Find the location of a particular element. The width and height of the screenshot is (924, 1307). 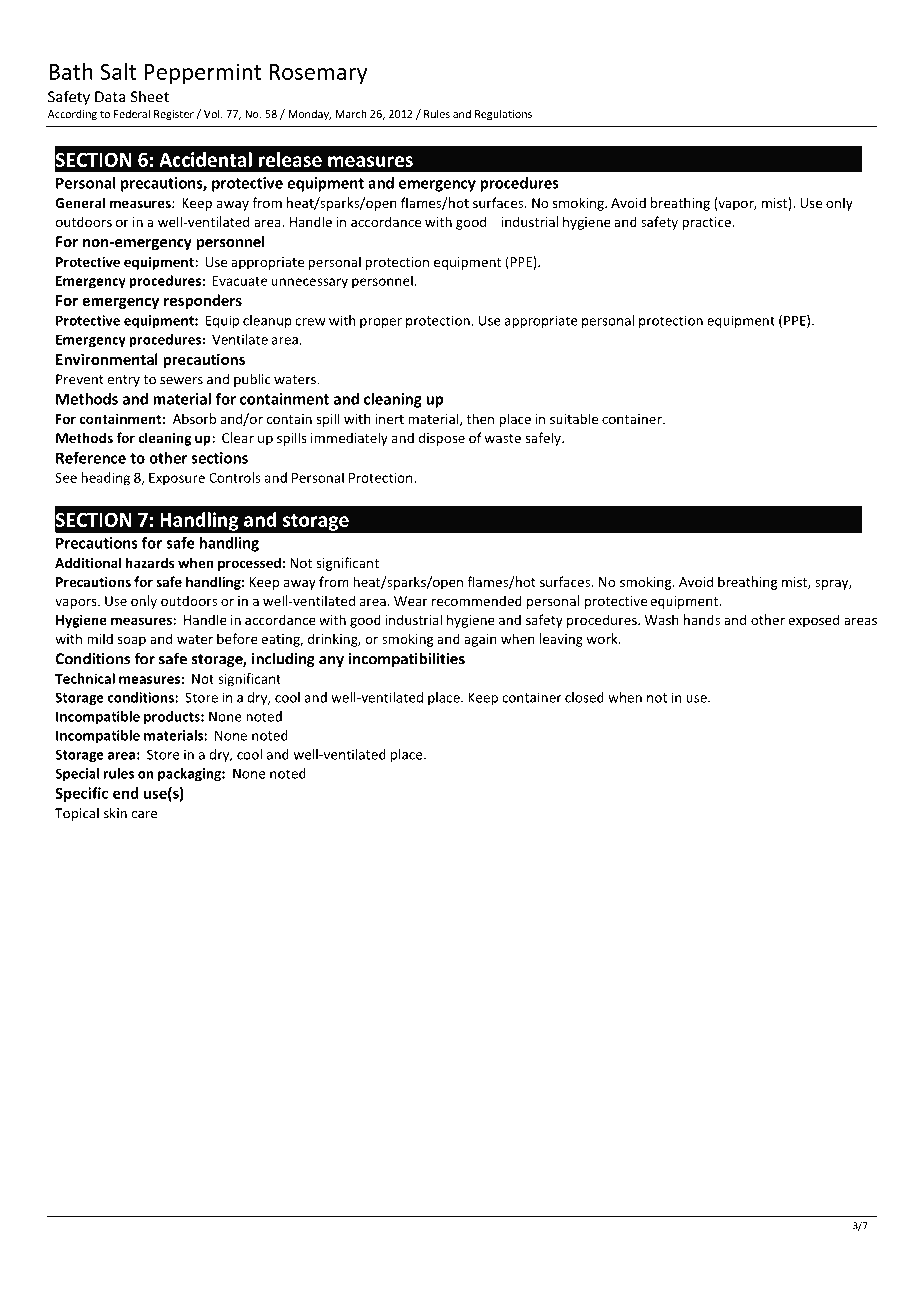

dispose is located at coordinates (441, 439).
